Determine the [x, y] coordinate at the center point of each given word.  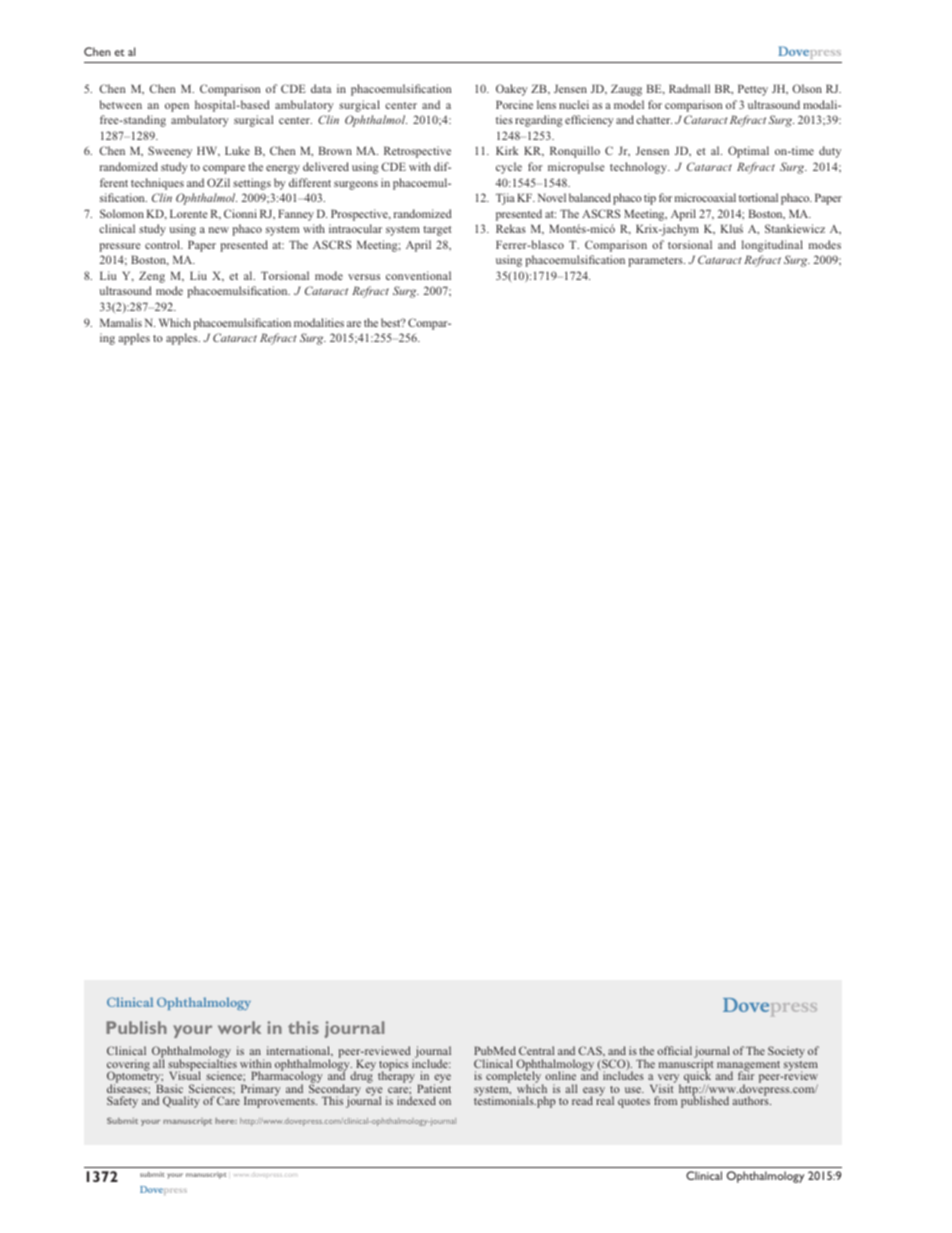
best [392, 322]
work [239, 1027]
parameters [656, 262]
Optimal [748, 152]
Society [786, 1052]
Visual [185, 1075]
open [177, 107]
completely [515, 1078]
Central [536, 1050]
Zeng [152, 277]
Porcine [514, 104]
